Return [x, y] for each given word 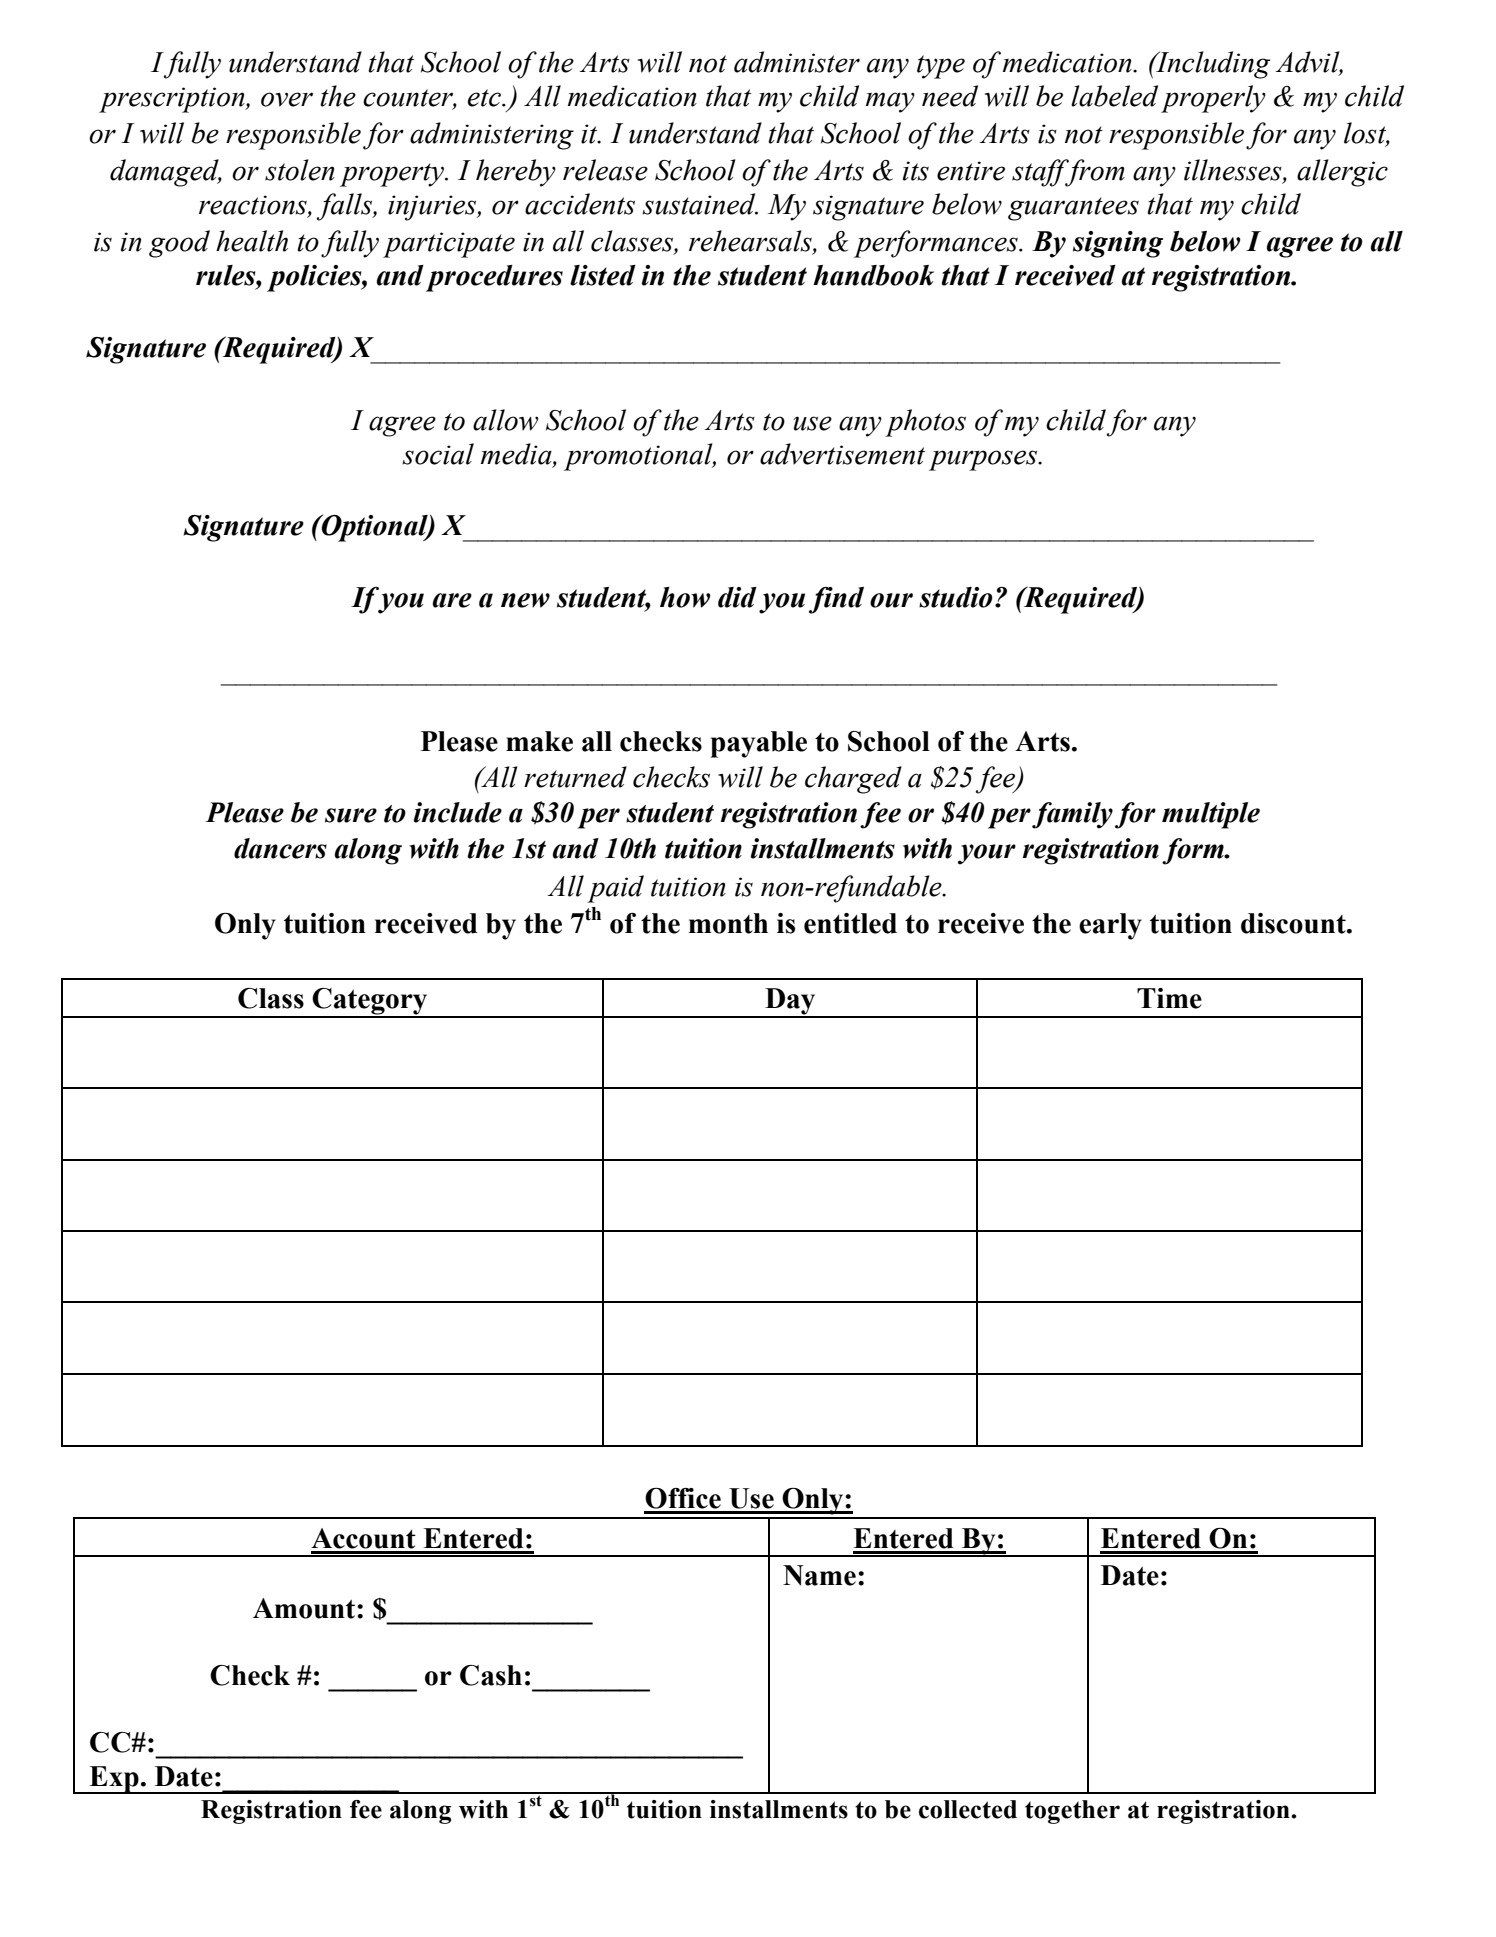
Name [819, 1575]
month [728, 923]
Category [370, 1002]
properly [1213, 99]
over [287, 99]
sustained [700, 204]
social [438, 454]
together [1072, 1812]
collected [968, 1809]
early [1110, 926]
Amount [305, 1608]
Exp [114, 1780]
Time [1169, 998]
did [737, 597]
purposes [984, 460]
